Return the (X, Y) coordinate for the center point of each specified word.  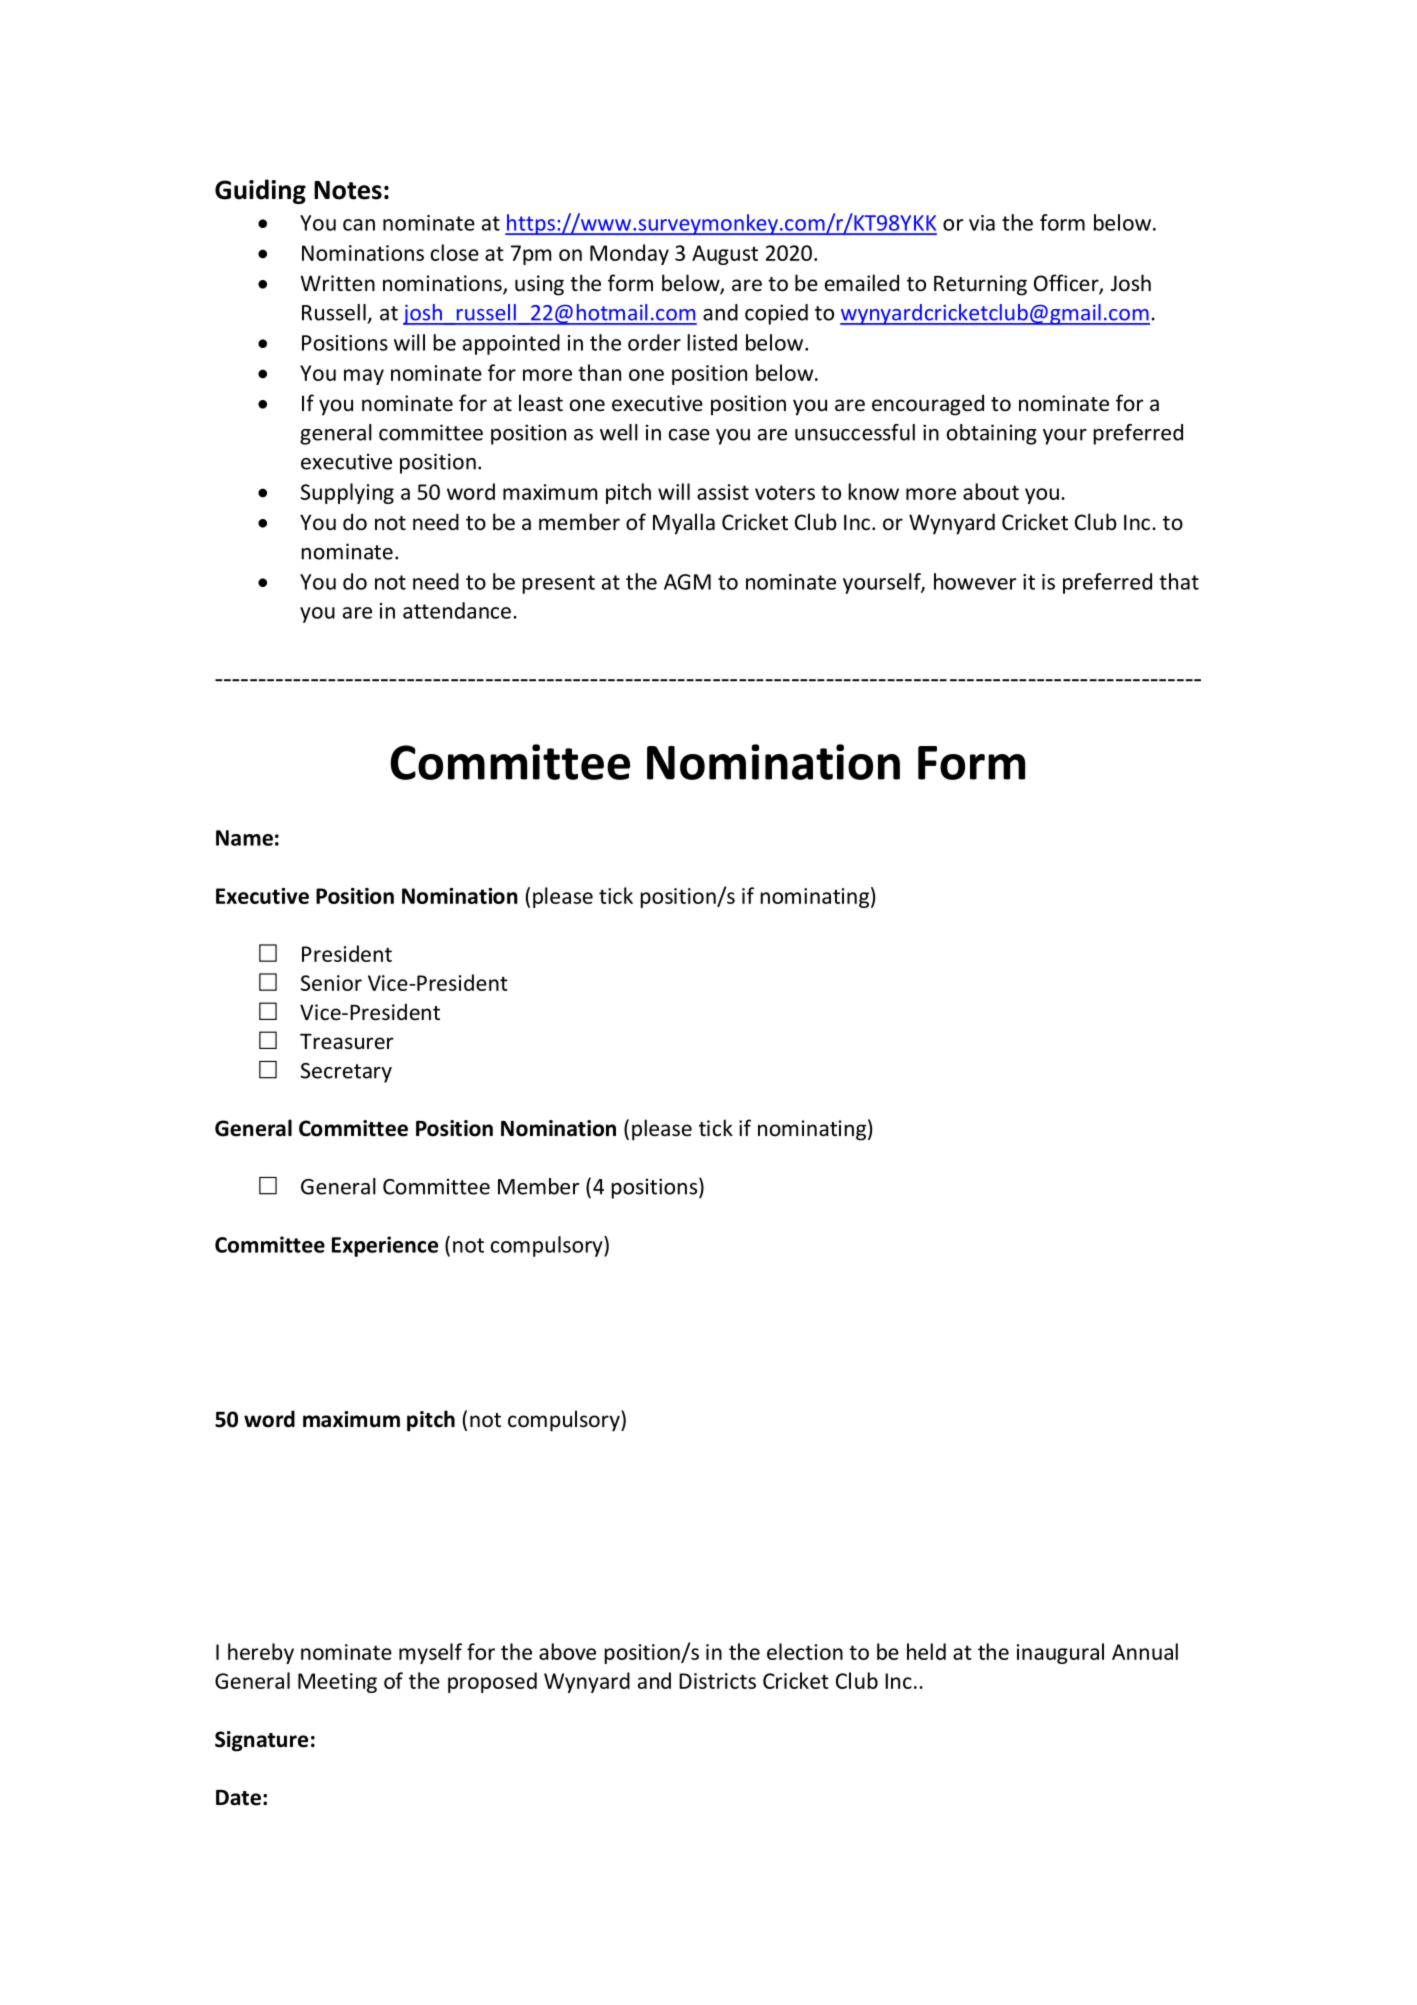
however (975, 581)
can (359, 225)
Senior (331, 983)
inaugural (1060, 1653)
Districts (717, 1681)
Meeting (337, 1683)
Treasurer (346, 1041)
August (725, 255)
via (982, 223)
